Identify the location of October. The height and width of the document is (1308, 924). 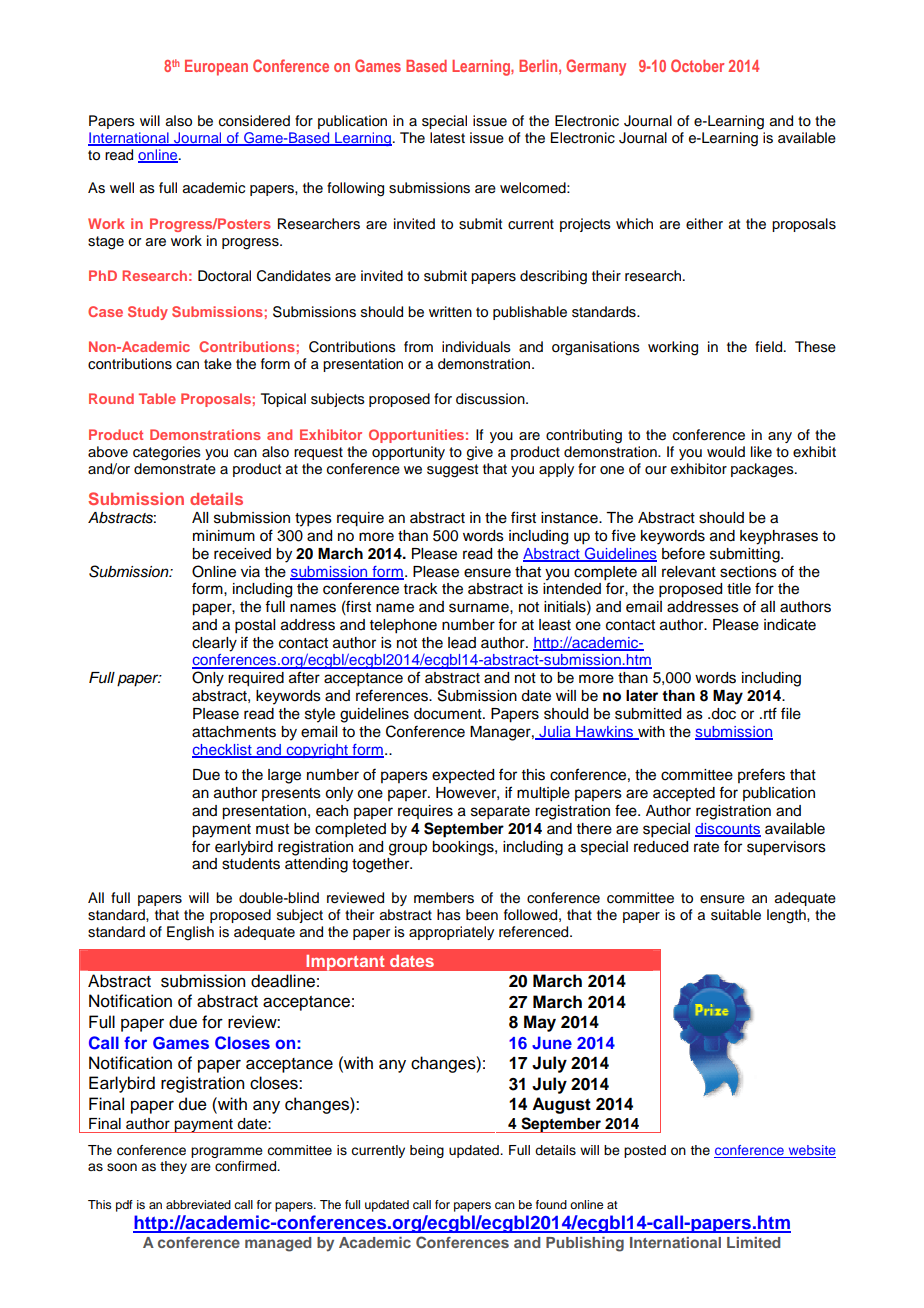
(697, 65).
